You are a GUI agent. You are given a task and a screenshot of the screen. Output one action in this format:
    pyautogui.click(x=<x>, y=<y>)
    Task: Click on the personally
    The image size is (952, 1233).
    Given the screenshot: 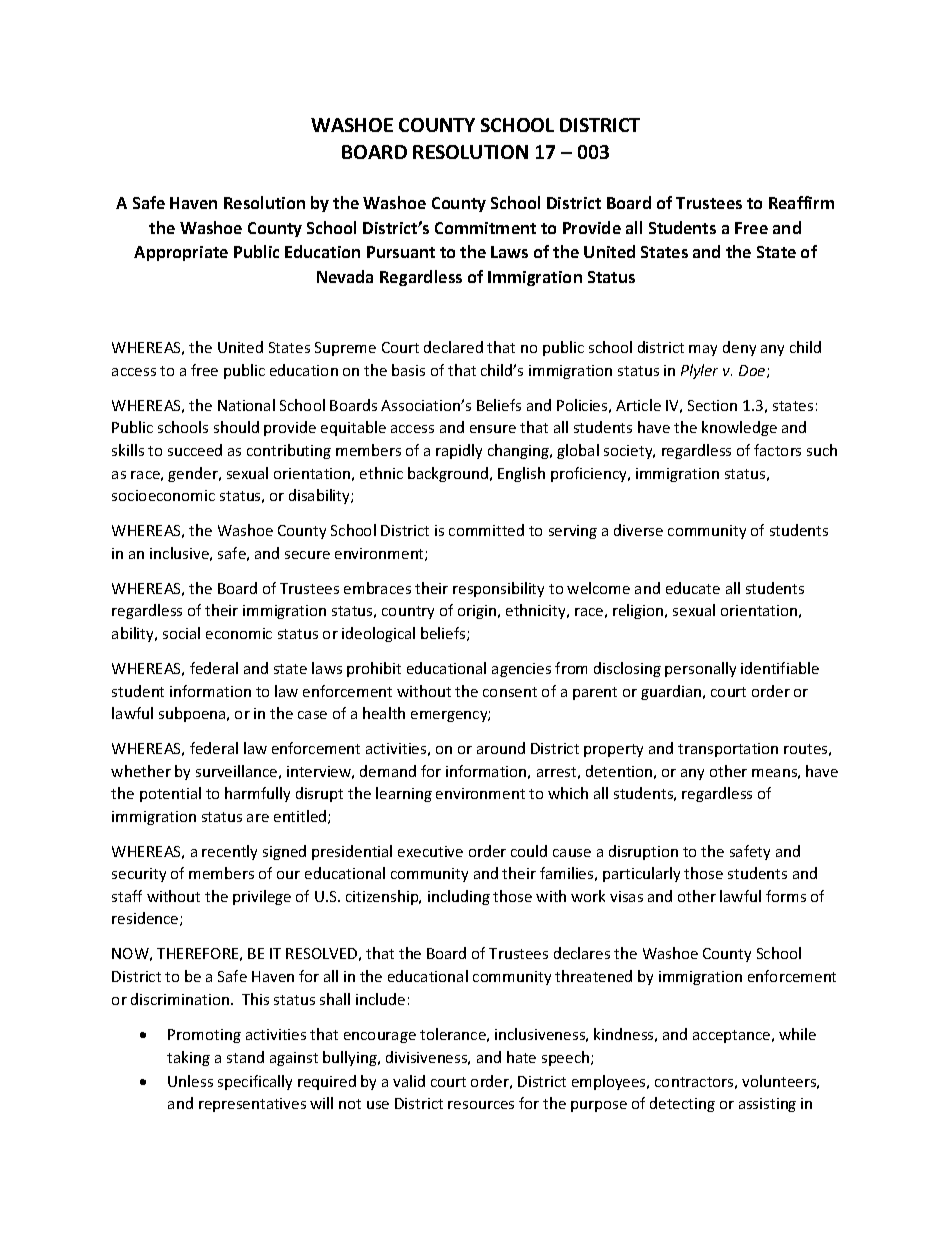 What is the action you would take?
    pyautogui.click(x=700, y=669)
